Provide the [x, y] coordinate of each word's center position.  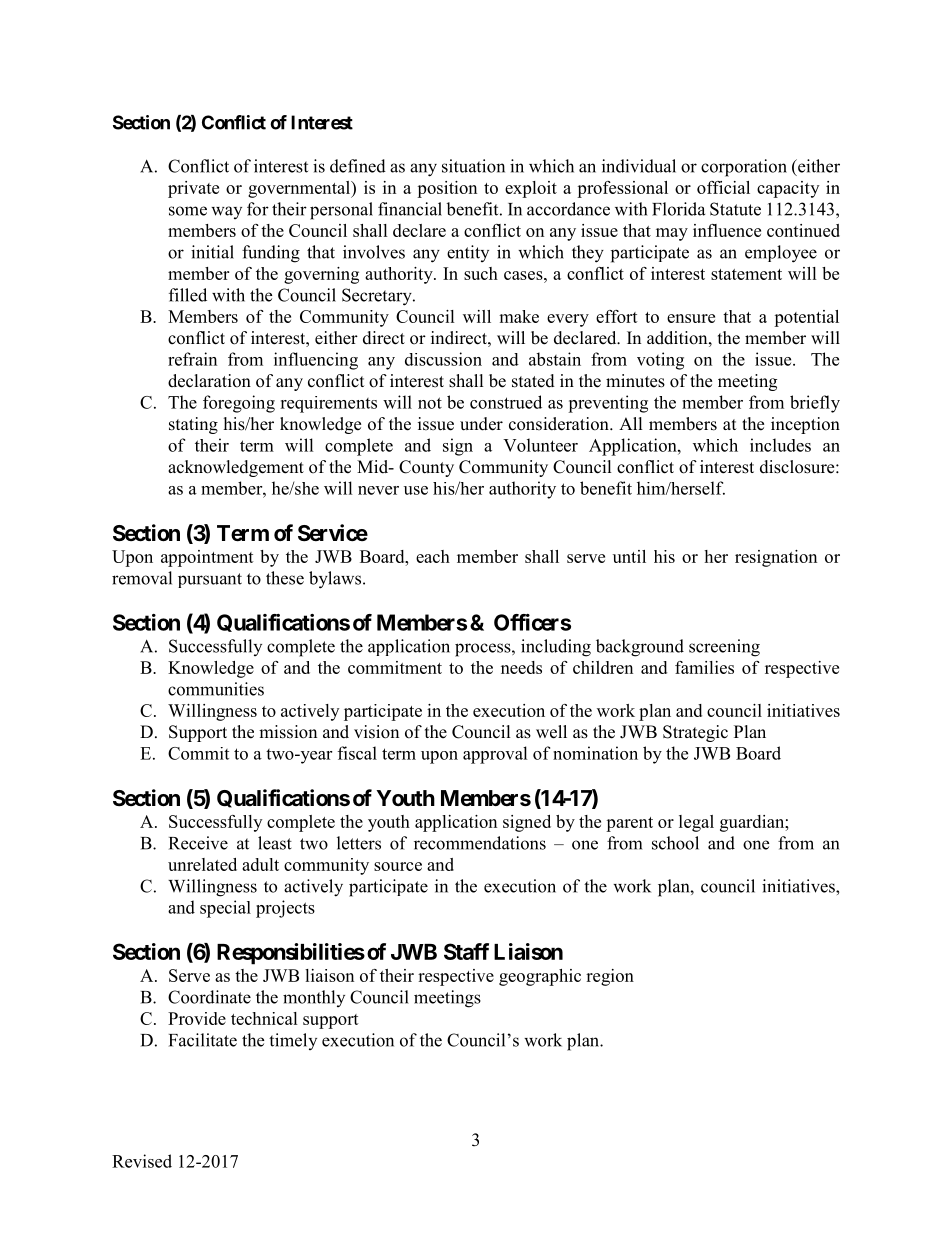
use [416, 490]
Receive [198, 843]
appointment [207, 558]
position [447, 189]
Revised [142, 1161]
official [723, 187]
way [226, 212]
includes [780, 445]
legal [696, 823]
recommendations [480, 843]
